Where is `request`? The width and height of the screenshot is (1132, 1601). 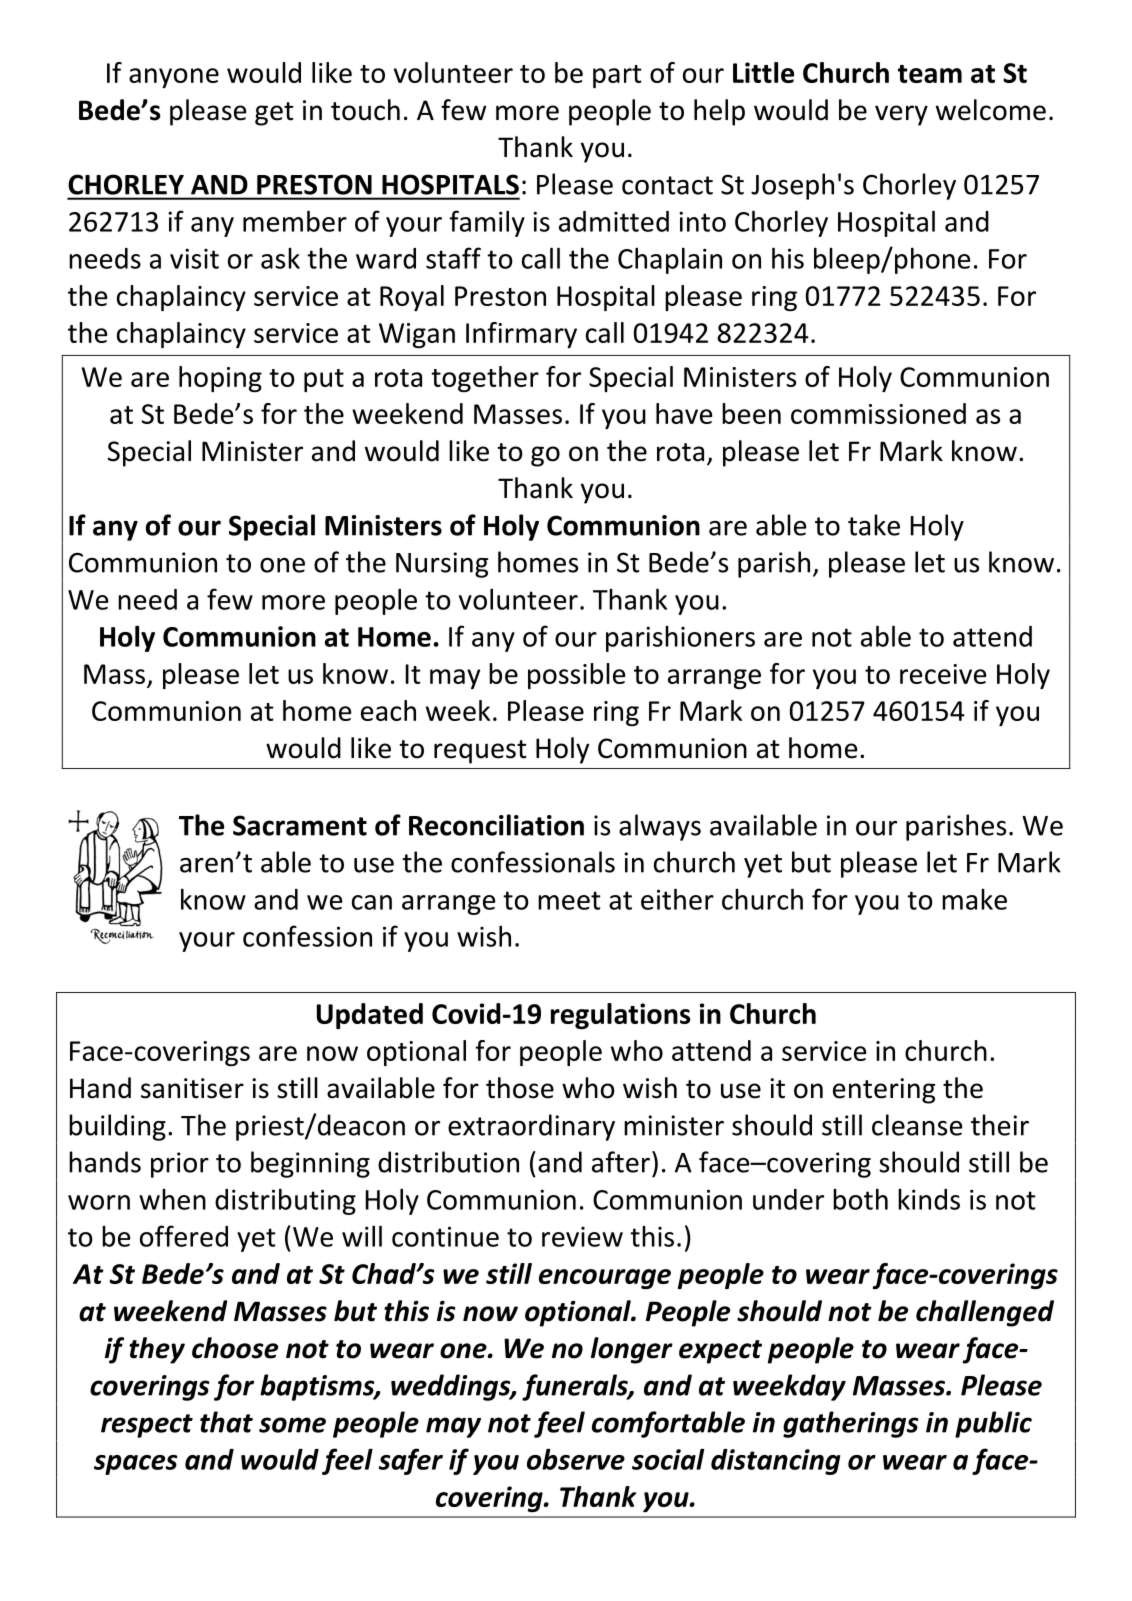 request is located at coordinates (480, 752).
